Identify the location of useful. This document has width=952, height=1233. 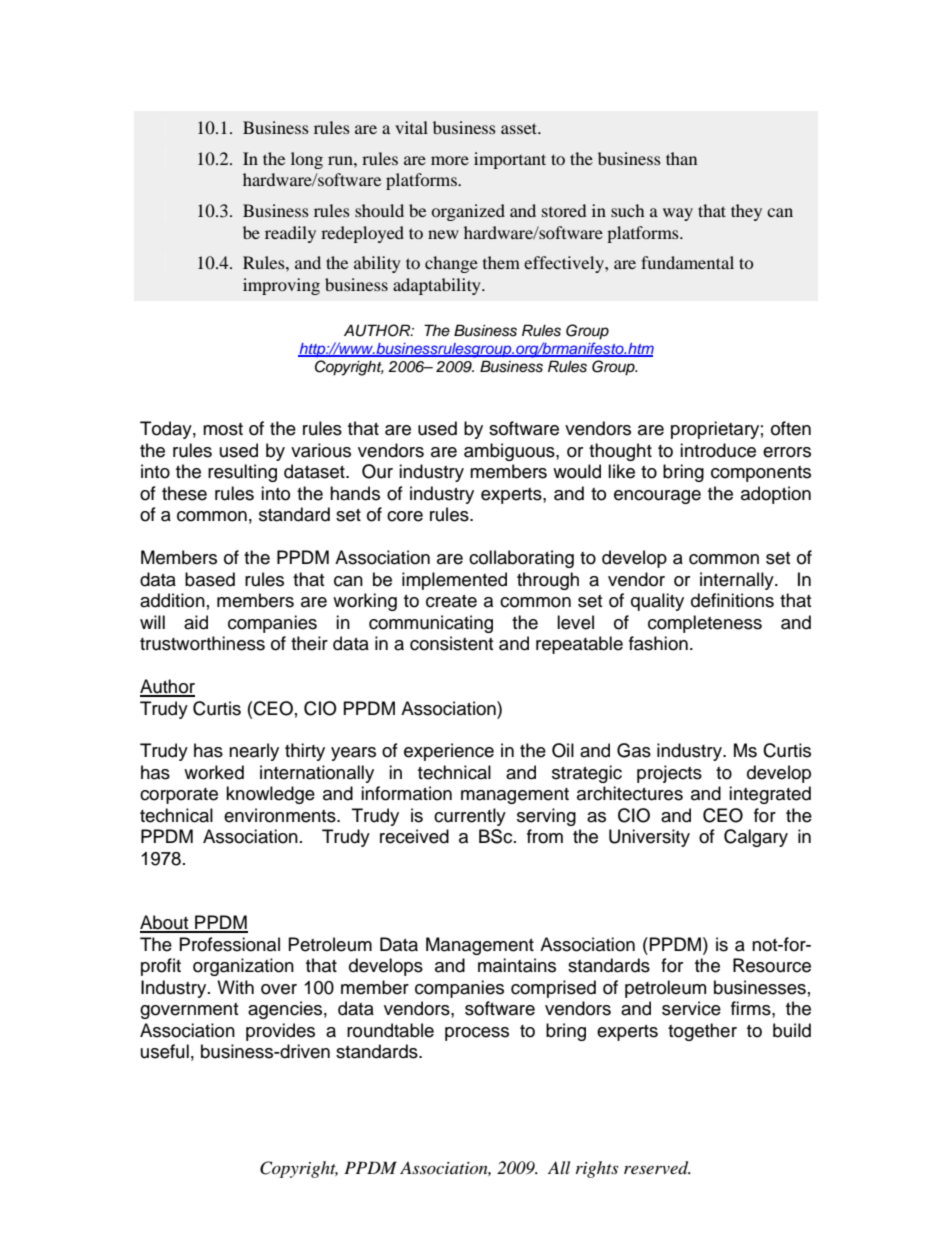
(165, 1051).
